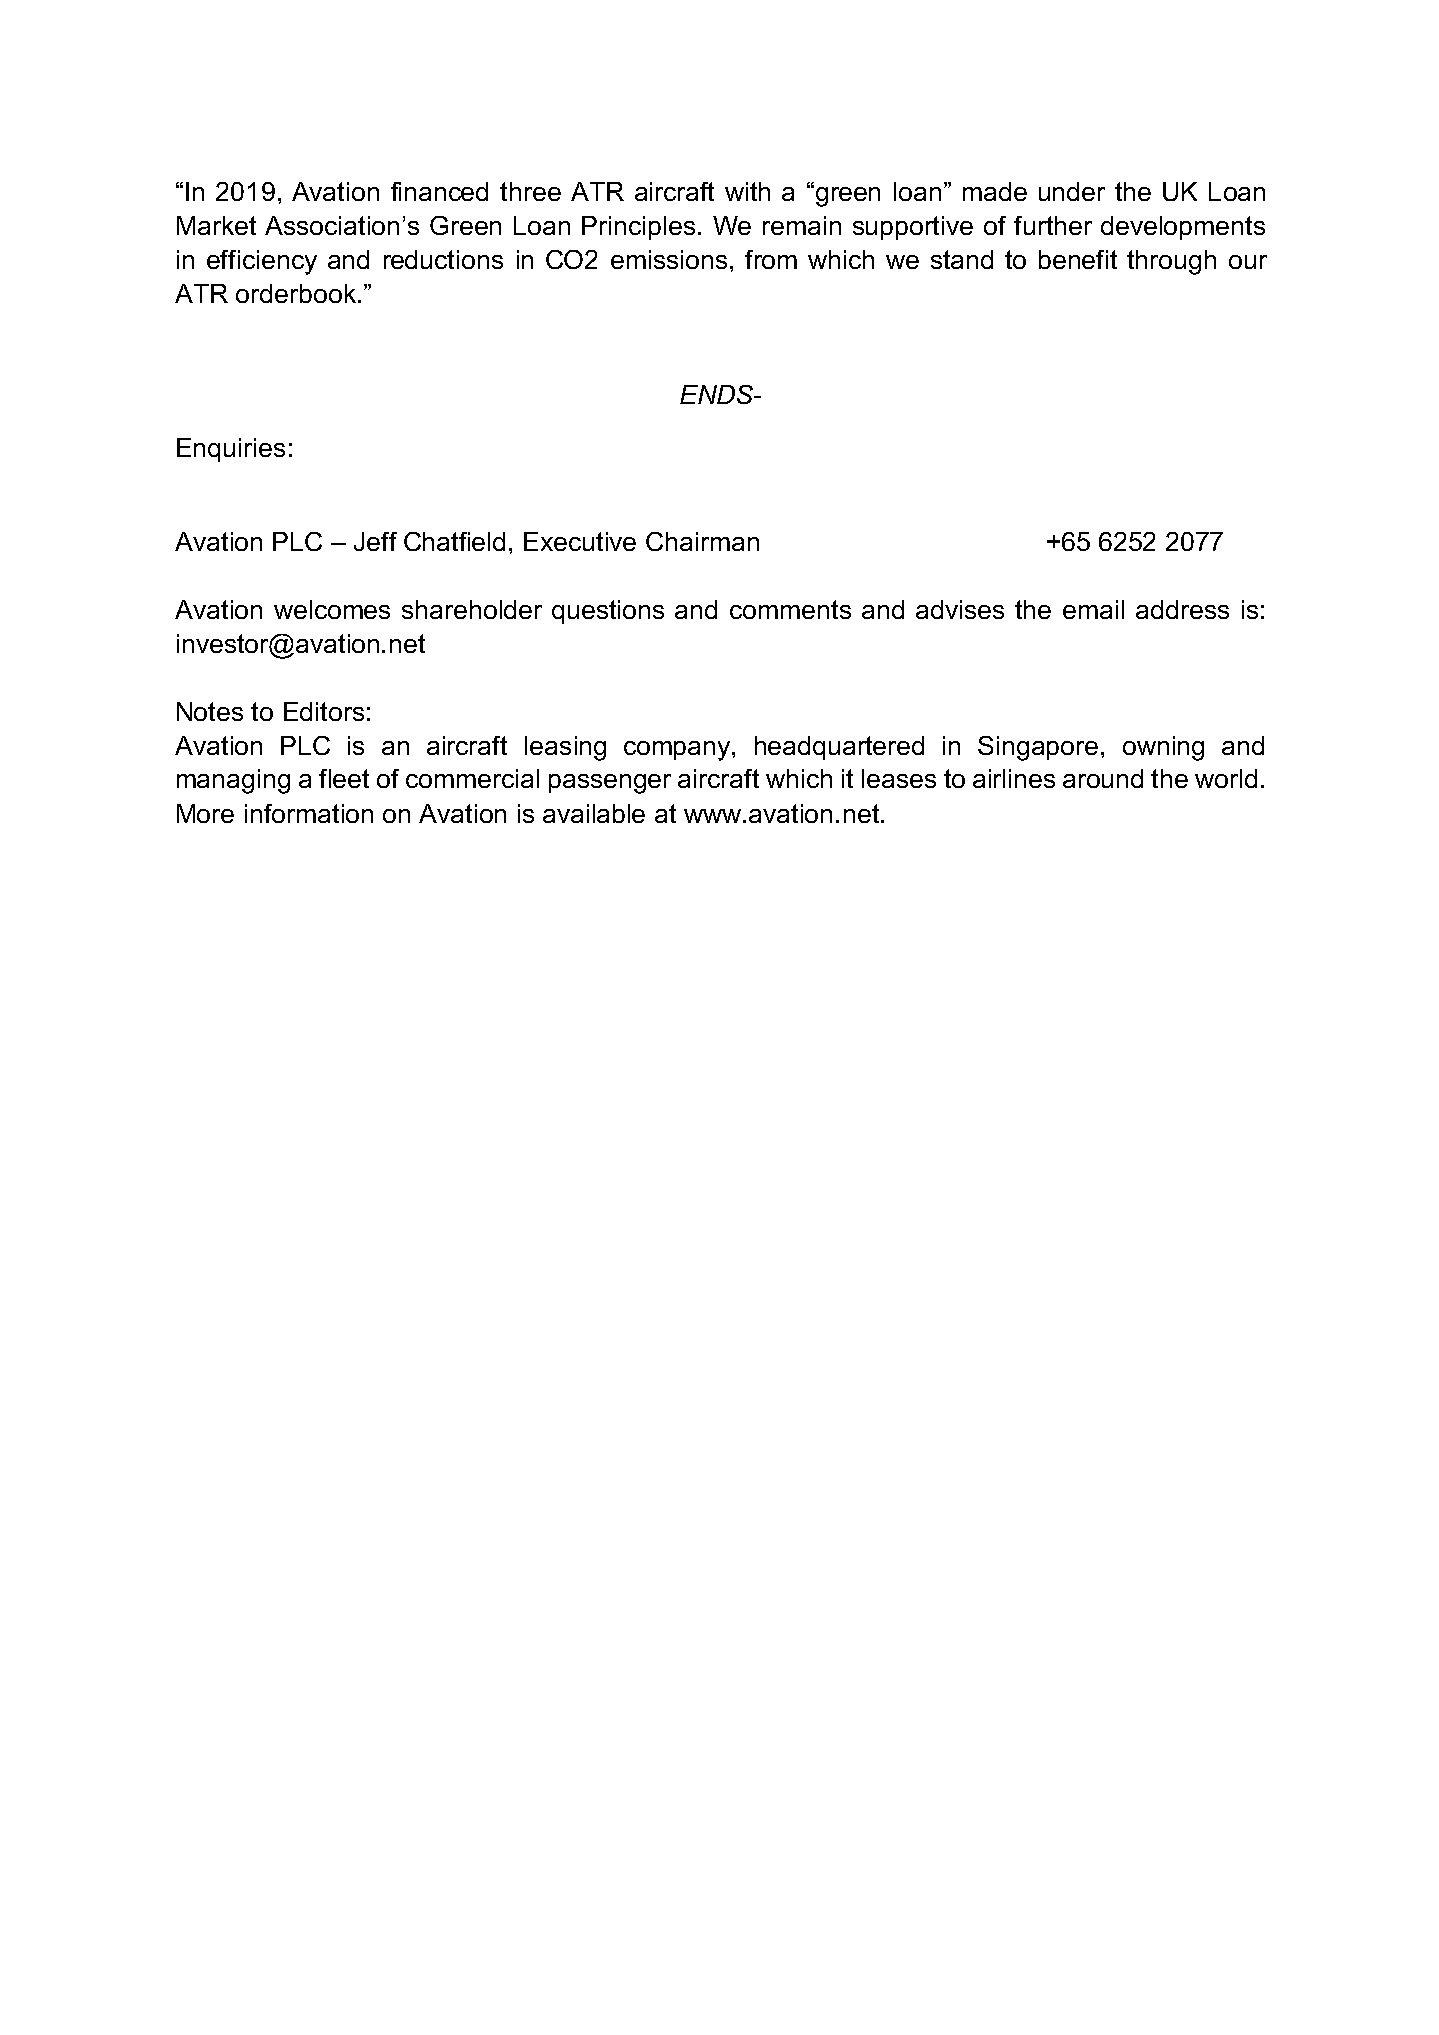  What do you see at coordinates (1163, 748) in the image?
I see `owning` at bounding box center [1163, 748].
